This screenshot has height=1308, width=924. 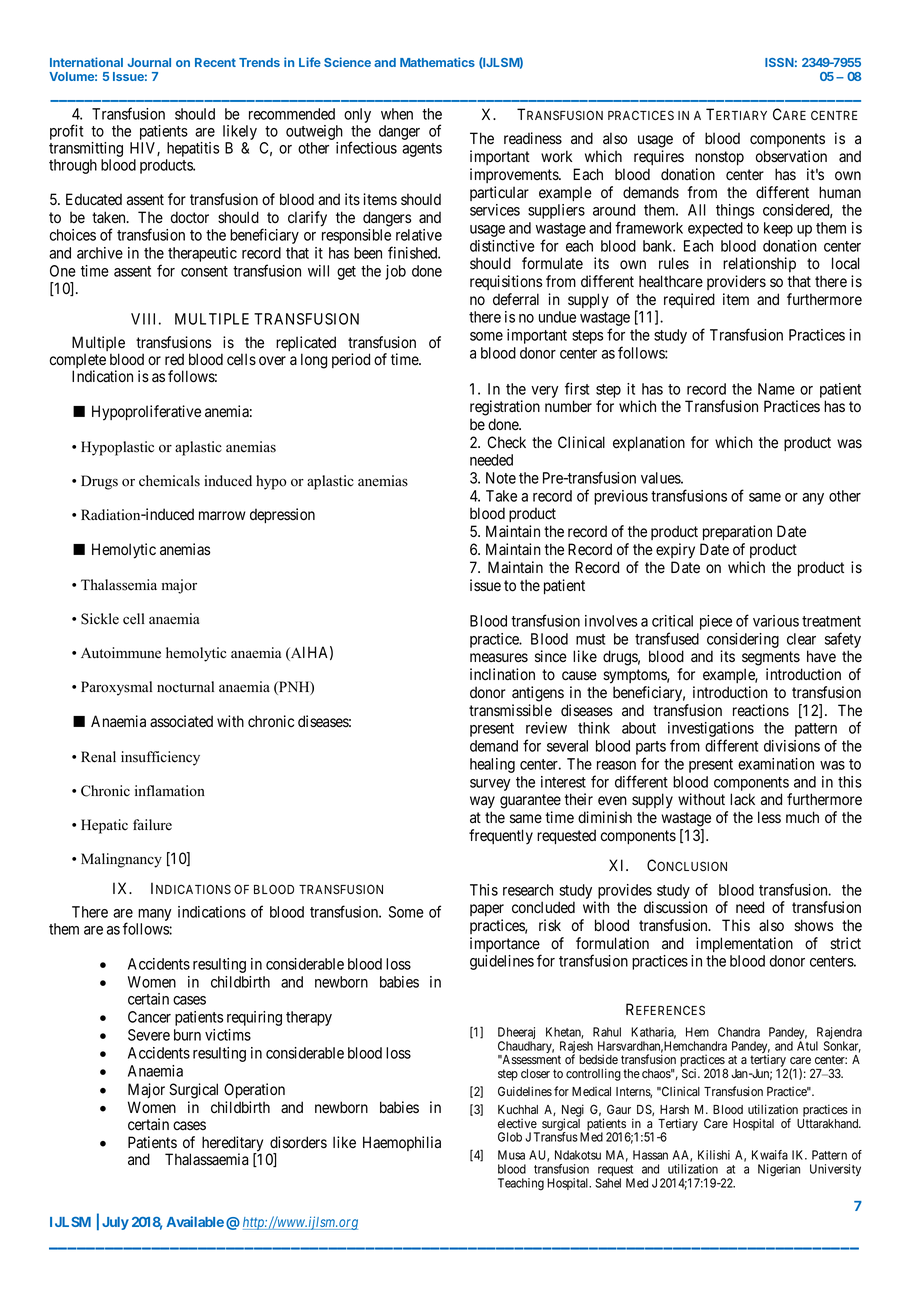 I want to click on Autoimmune, so click(x=121, y=653).
